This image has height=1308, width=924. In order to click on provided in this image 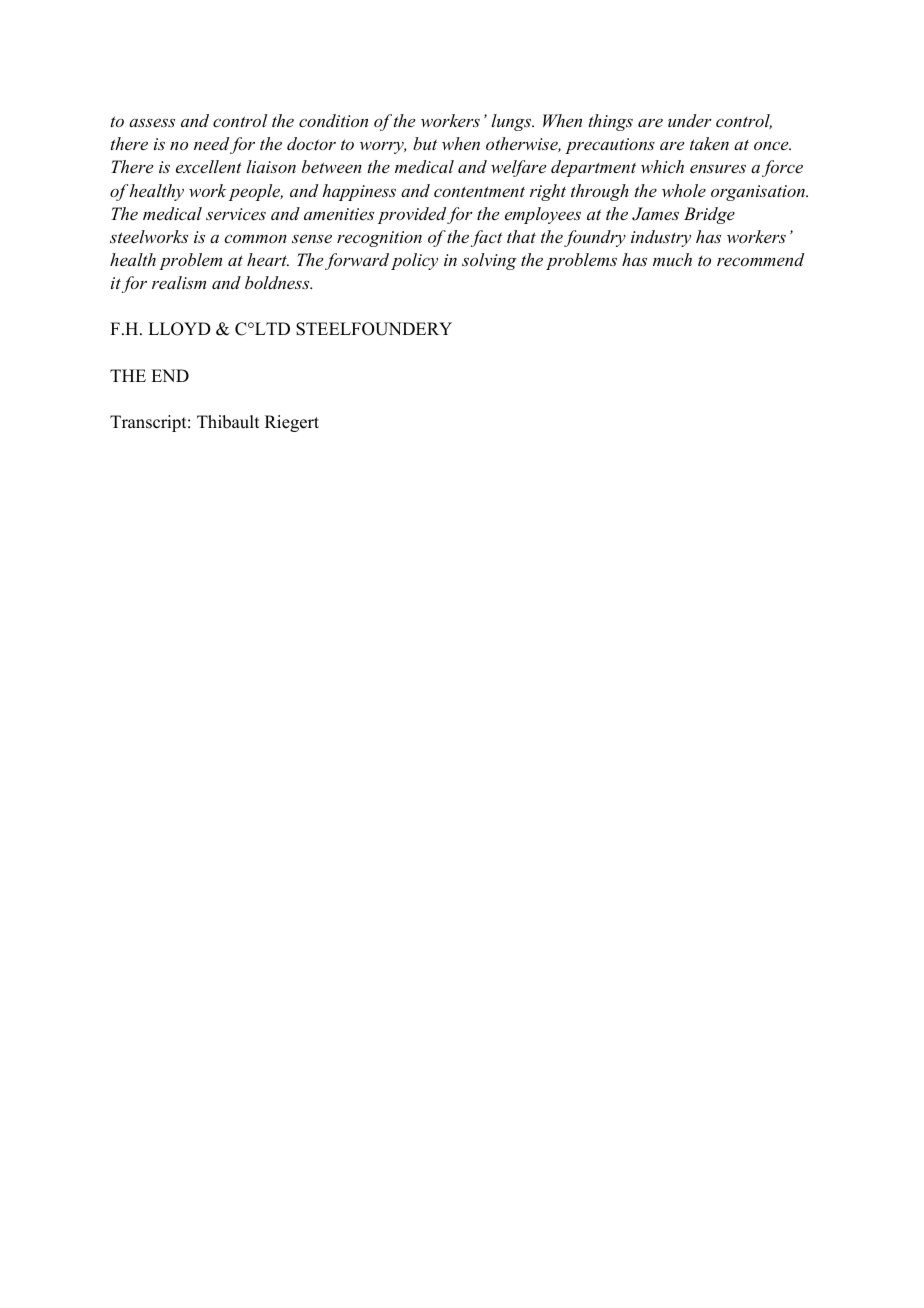, I will do `click(412, 215)`.
